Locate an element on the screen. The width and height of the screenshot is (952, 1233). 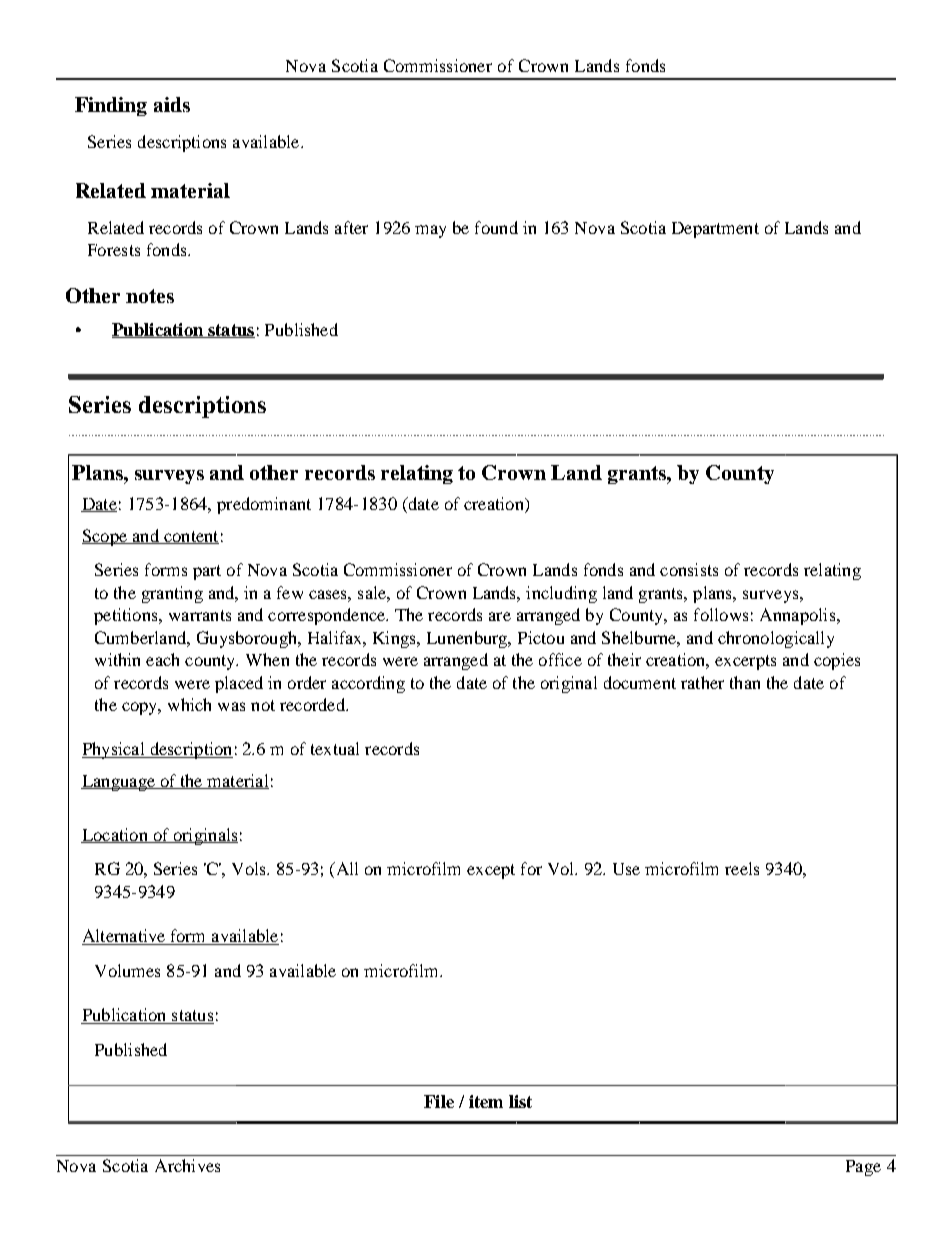
after is located at coordinates (351, 227).
